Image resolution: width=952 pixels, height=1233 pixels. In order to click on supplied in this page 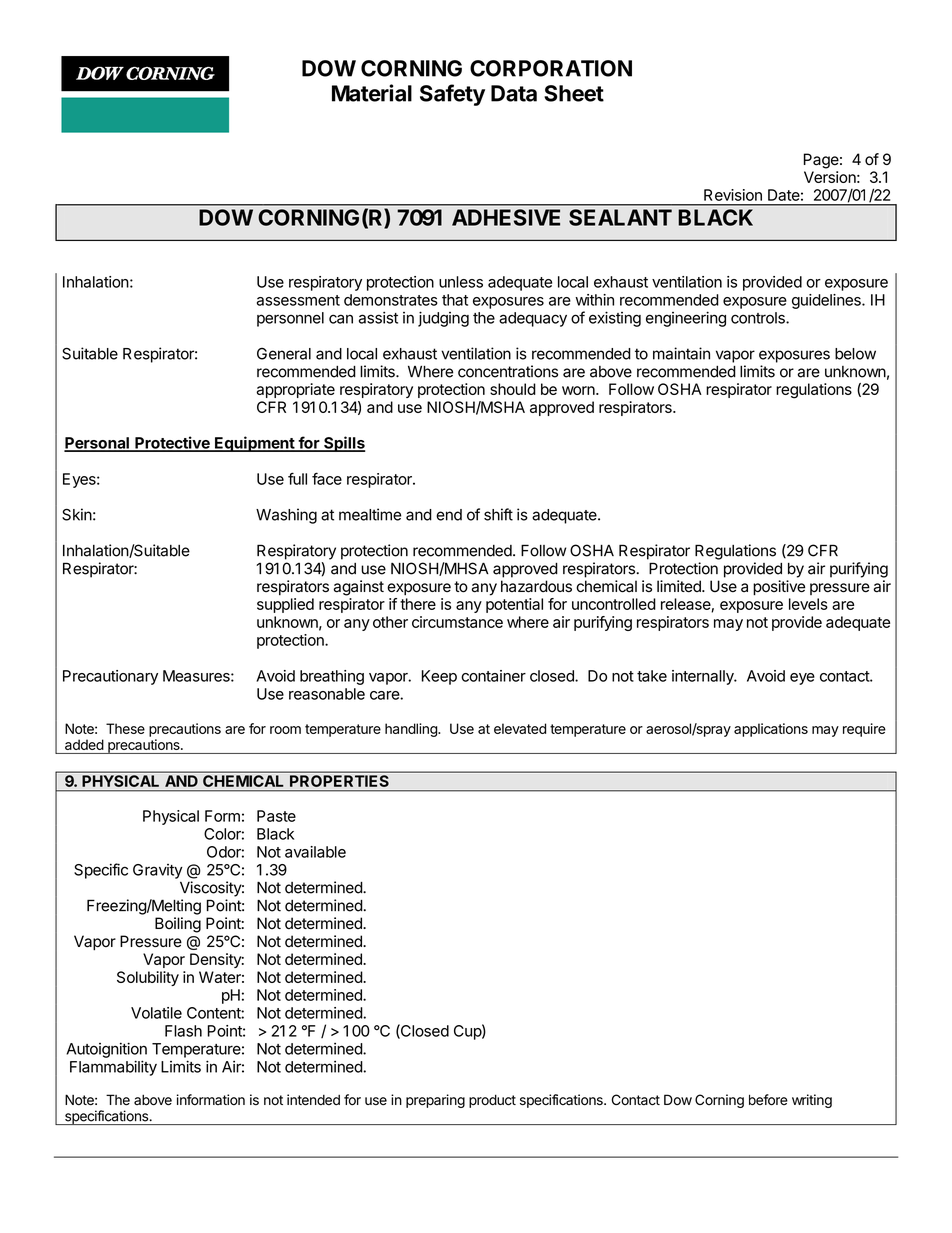, I will do `click(285, 605)`.
